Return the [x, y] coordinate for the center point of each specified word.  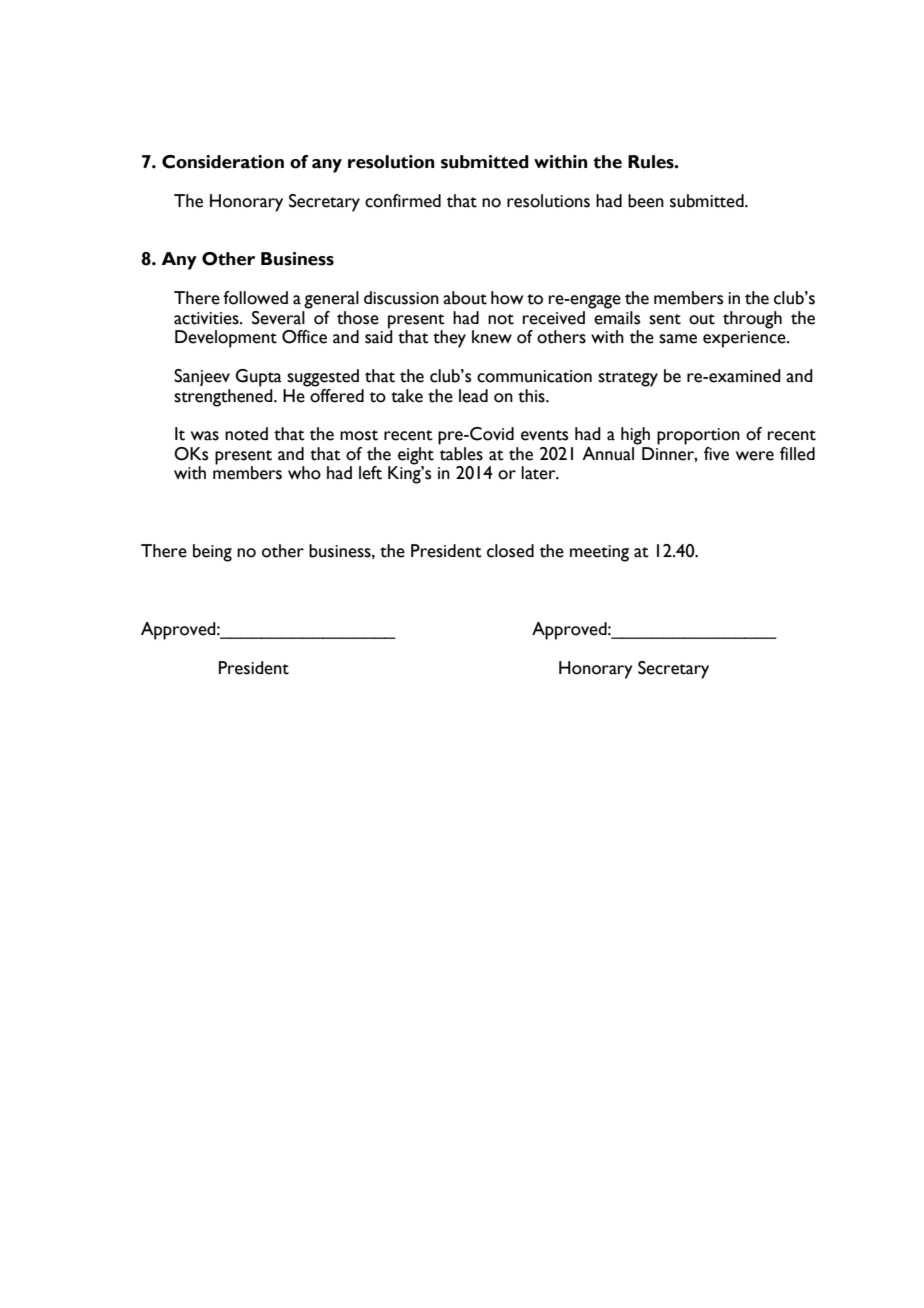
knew [492, 337]
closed [510, 551]
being [212, 553]
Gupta [259, 378]
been [646, 201]
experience [745, 339]
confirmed [403, 201]
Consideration [223, 162]
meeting [599, 553]
